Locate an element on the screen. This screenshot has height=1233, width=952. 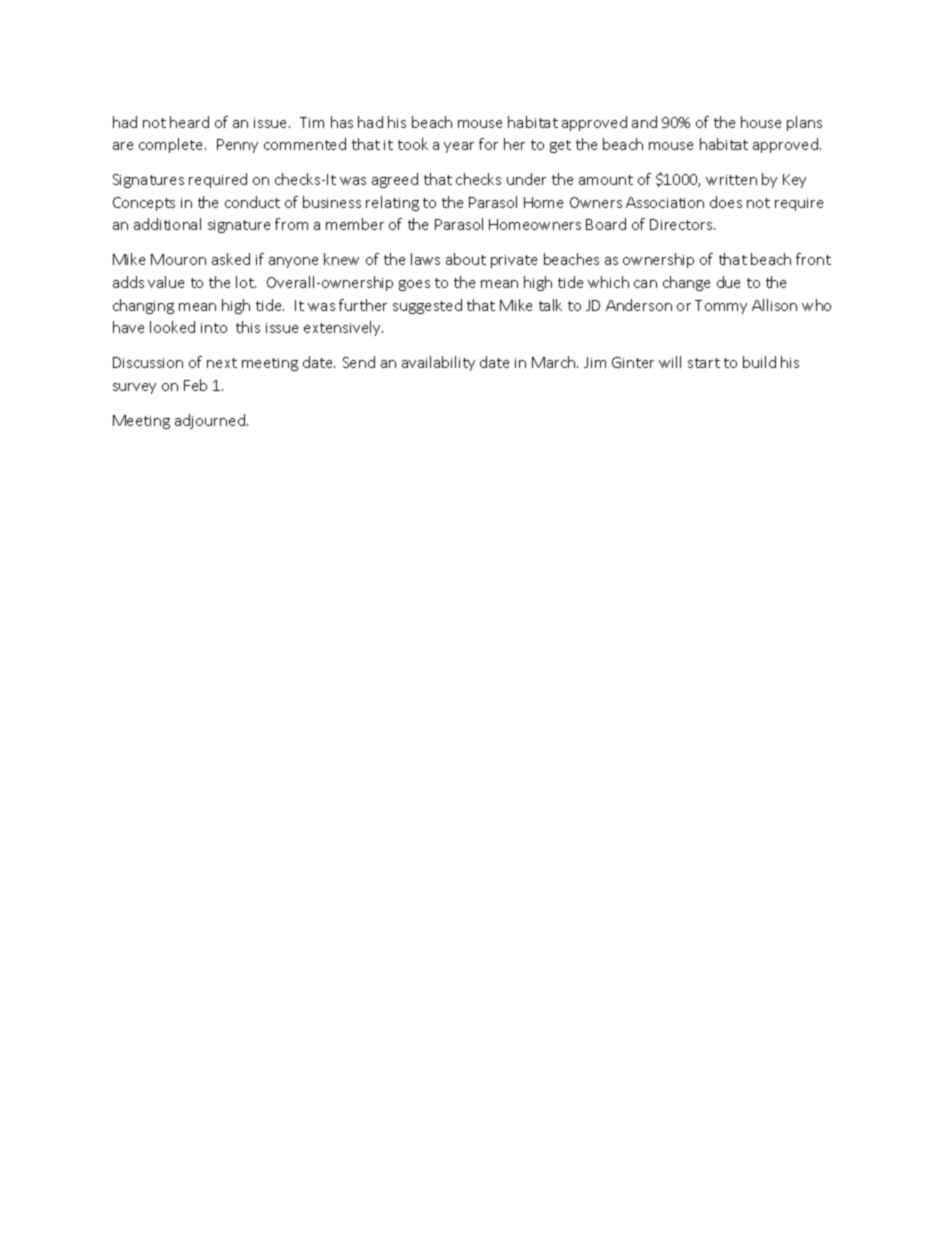
lot is located at coordinates (246, 282).
